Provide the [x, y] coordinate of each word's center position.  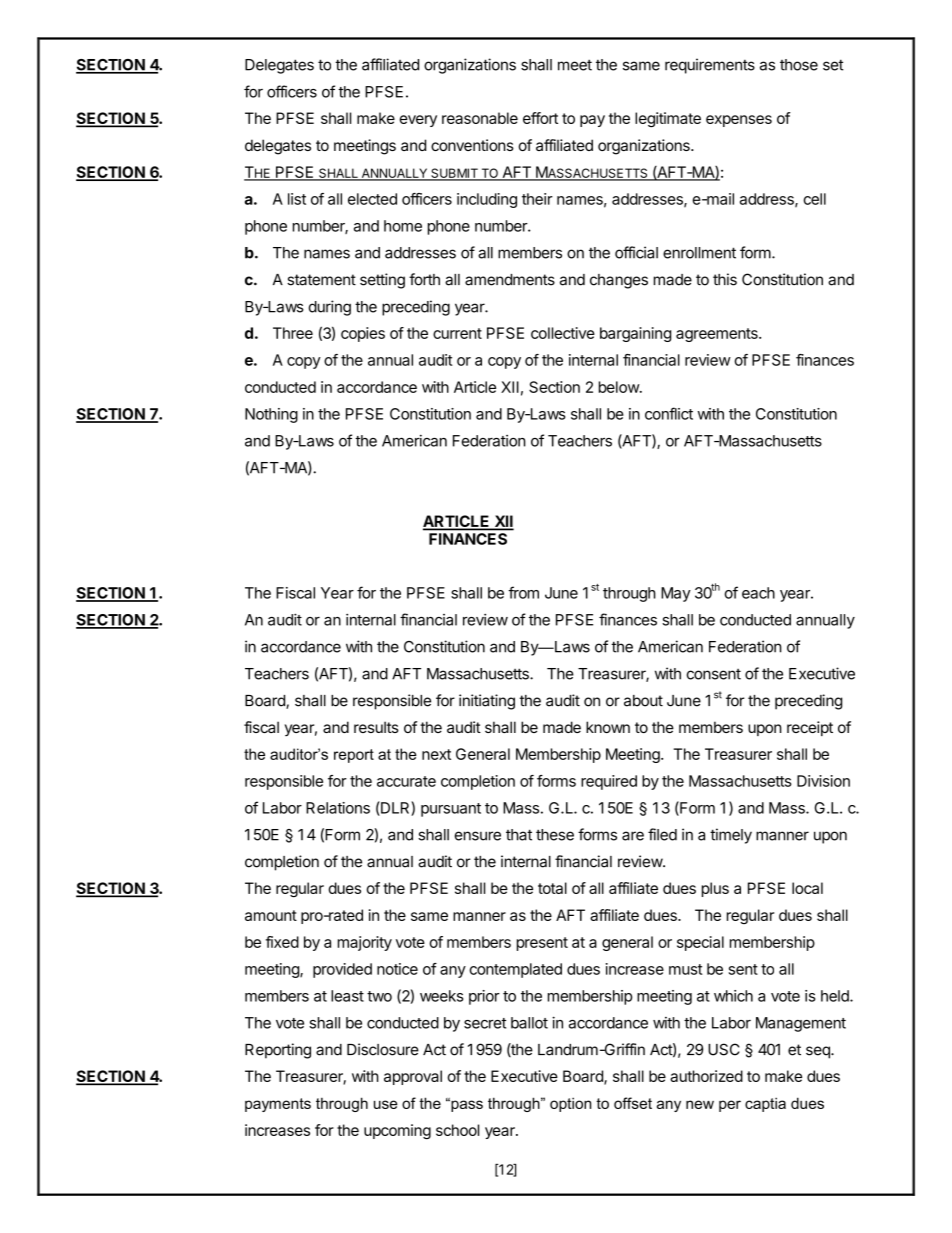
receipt [810, 728]
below [620, 387]
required [609, 782]
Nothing [271, 415]
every [418, 121]
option [570, 1104]
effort [540, 118]
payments [278, 1105]
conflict [669, 413]
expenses [739, 121]
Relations [338, 808]
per [730, 1106]
